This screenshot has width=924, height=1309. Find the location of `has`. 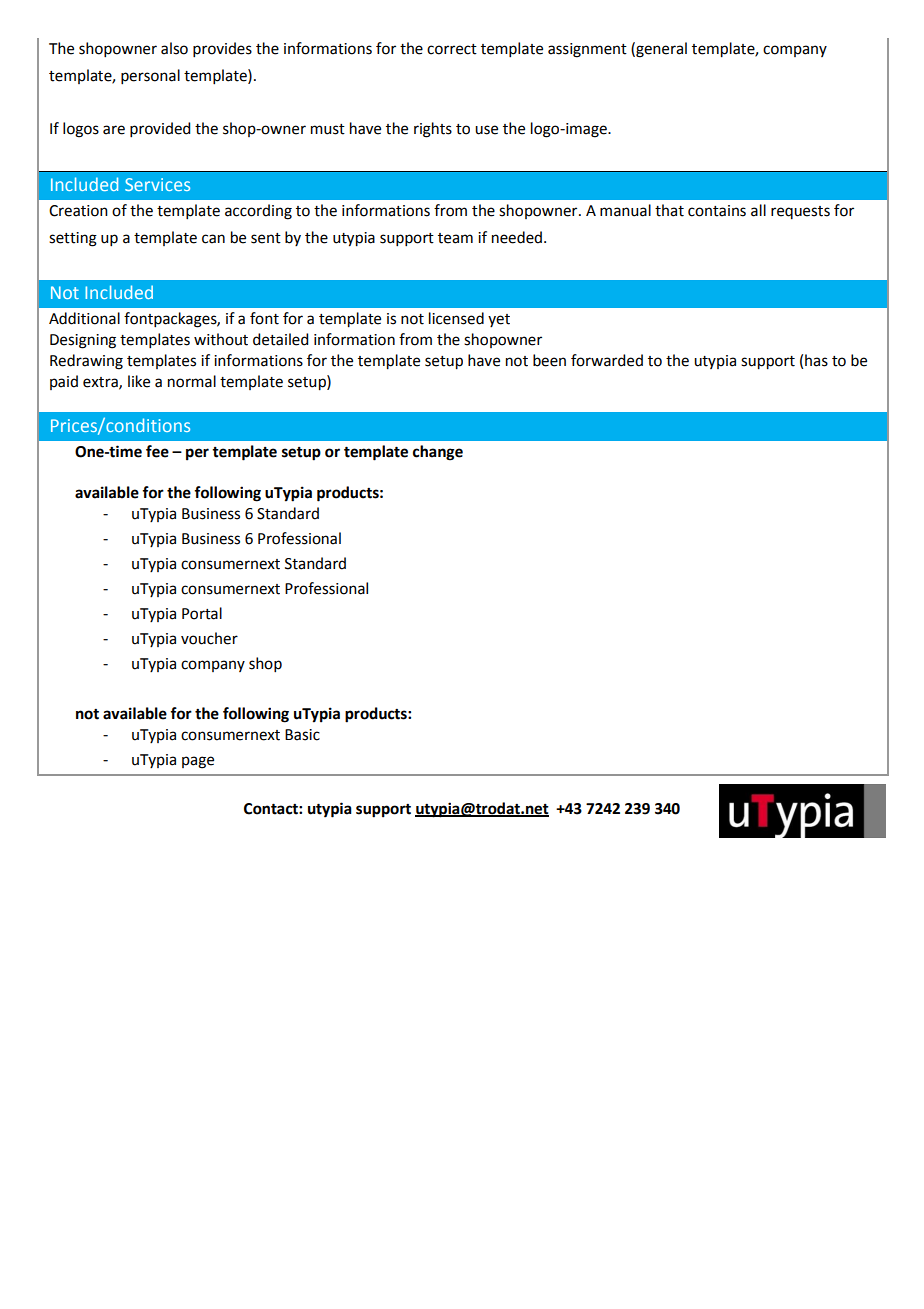

has is located at coordinates (816, 360).
